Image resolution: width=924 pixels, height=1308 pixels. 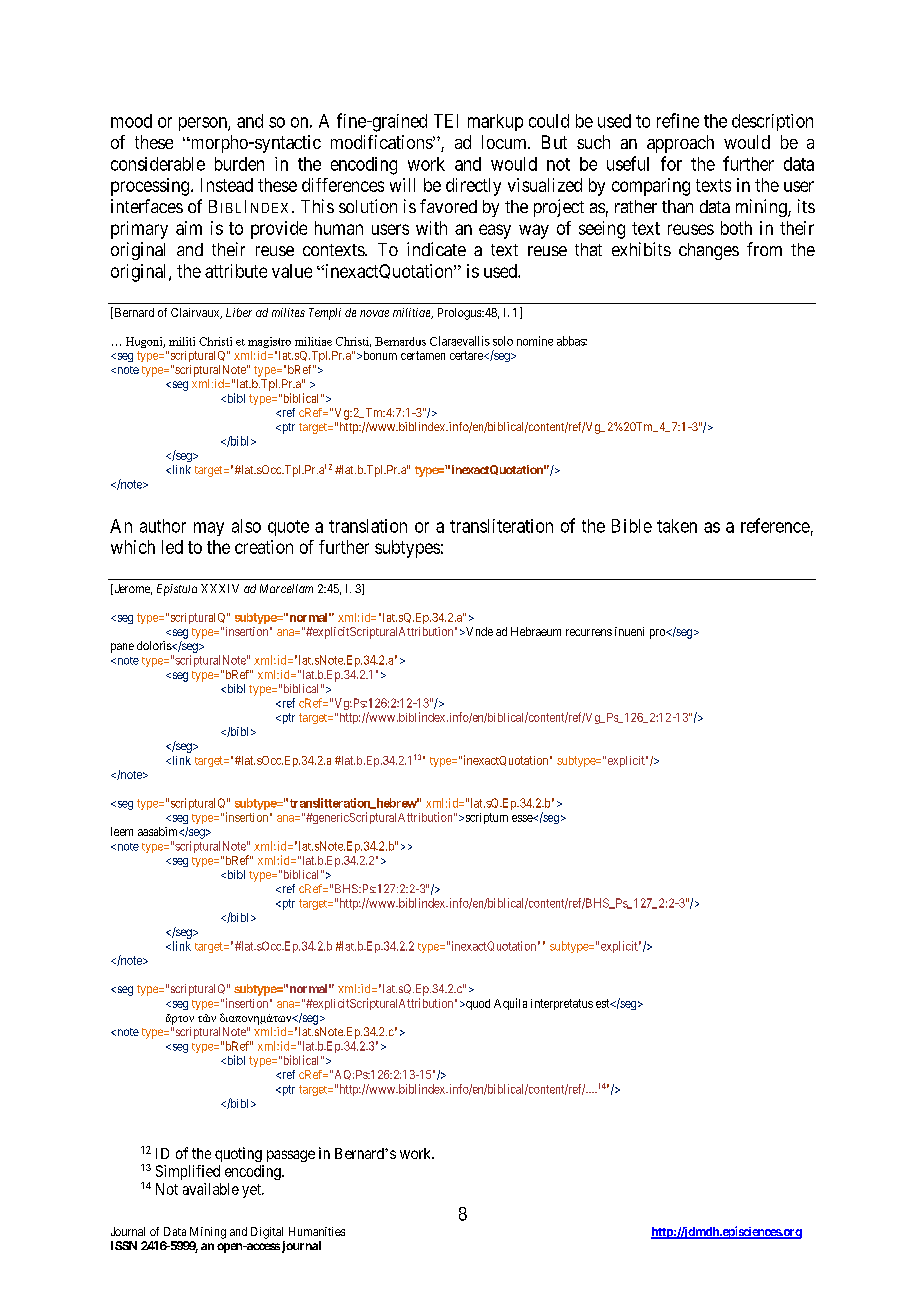 What do you see at coordinates (291, 1156) in the image?
I see `passage` at bounding box center [291, 1156].
